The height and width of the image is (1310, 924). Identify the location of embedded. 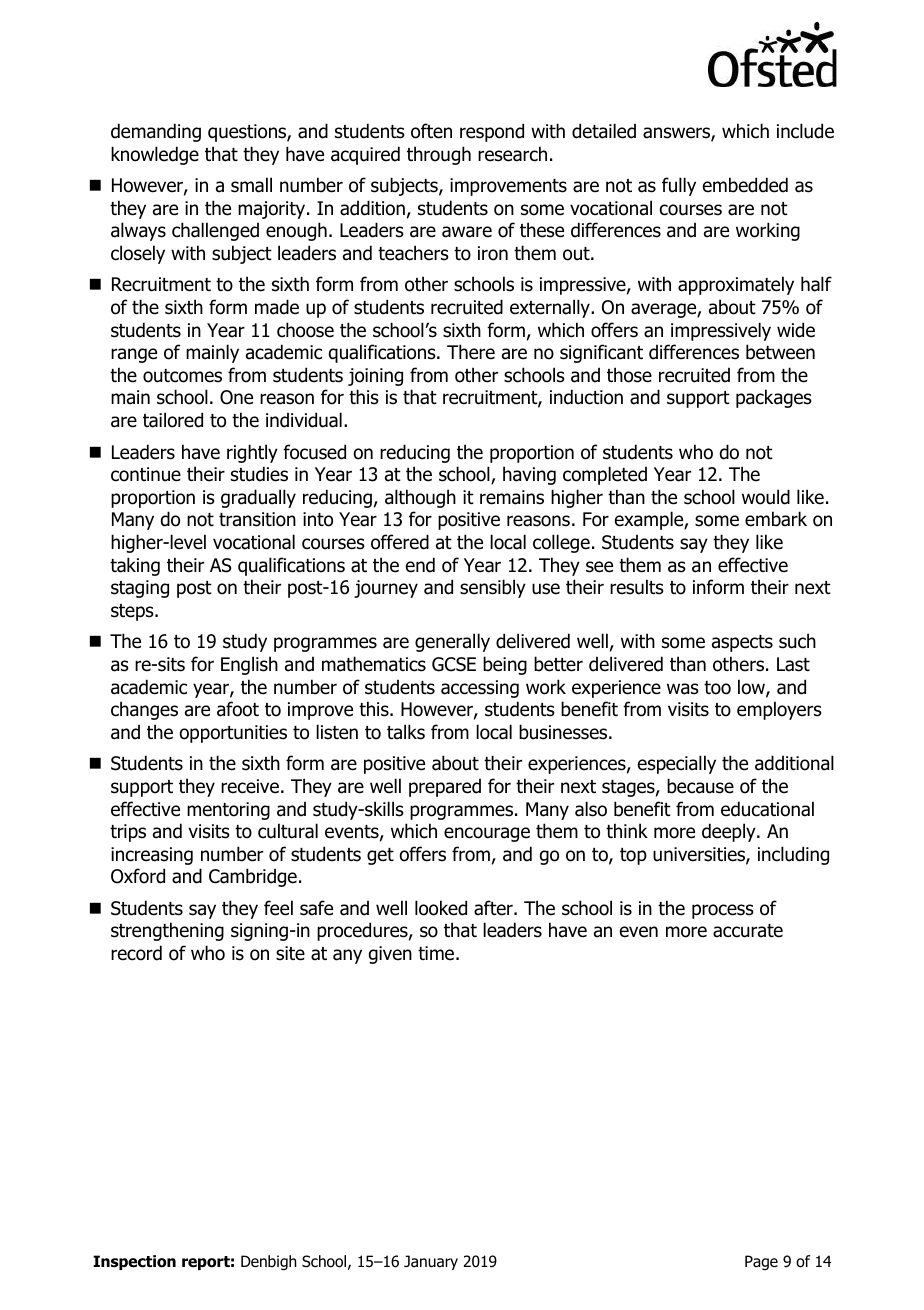
(745, 185).
